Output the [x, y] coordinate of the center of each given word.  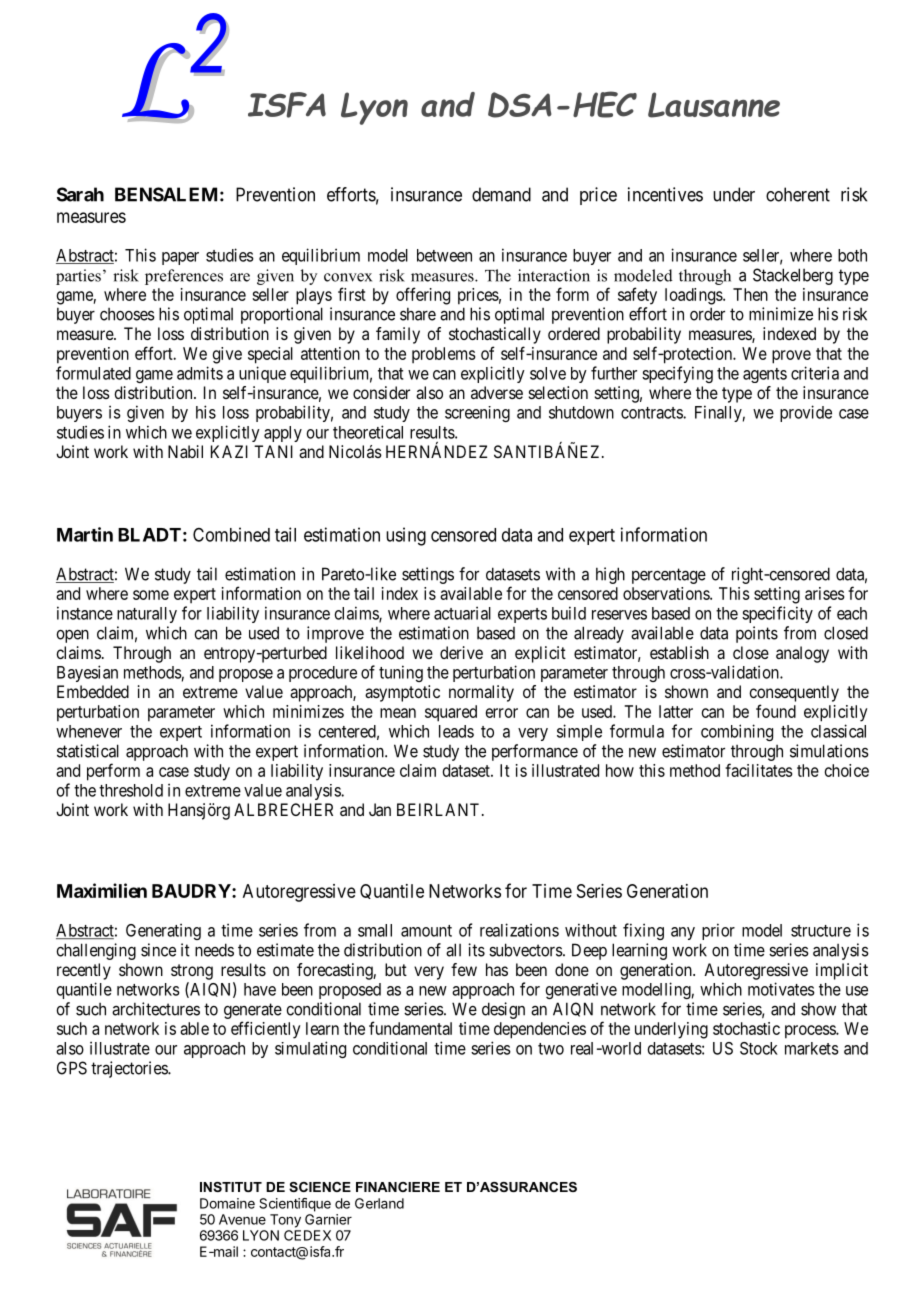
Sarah [80, 194]
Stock [759, 1048]
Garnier [328, 1219]
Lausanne [714, 105]
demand [501, 194]
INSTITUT [231, 1187]
